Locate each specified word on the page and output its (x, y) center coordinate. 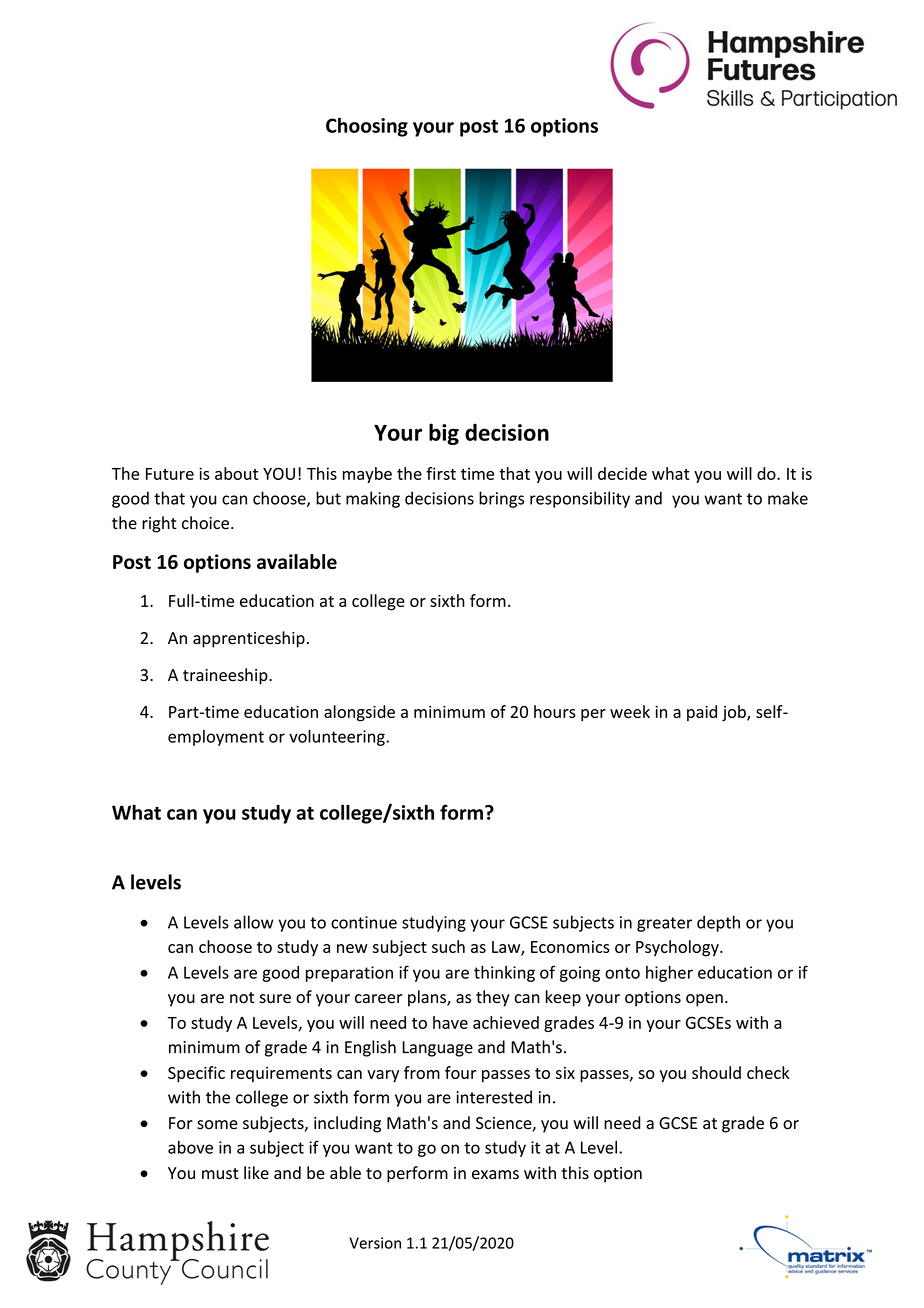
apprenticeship (249, 639)
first (441, 473)
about (236, 473)
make (788, 498)
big (444, 434)
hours (555, 711)
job (735, 713)
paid (702, 713)
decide (622, 473)
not (242, 998)
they (493, 998)
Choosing (367, 127)
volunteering (338, 738)
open (704, 1000)
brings (501, 499)
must (220, 1174)
